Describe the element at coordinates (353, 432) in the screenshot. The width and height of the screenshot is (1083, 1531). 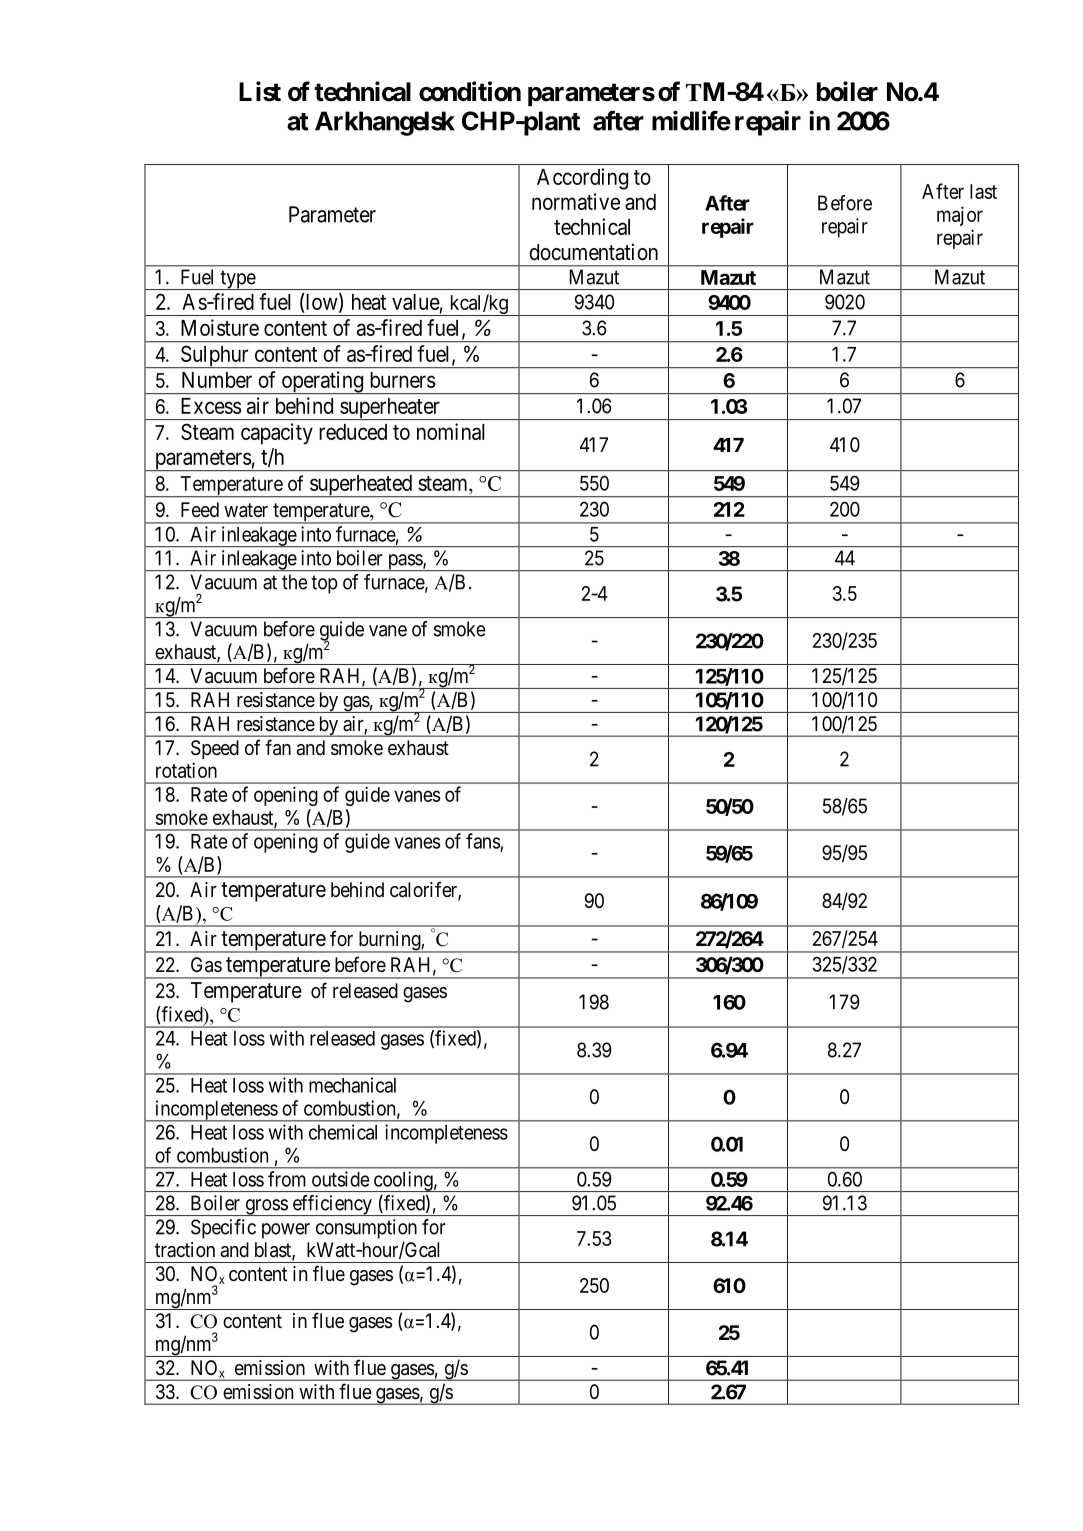
I see `reduced` at that location.
